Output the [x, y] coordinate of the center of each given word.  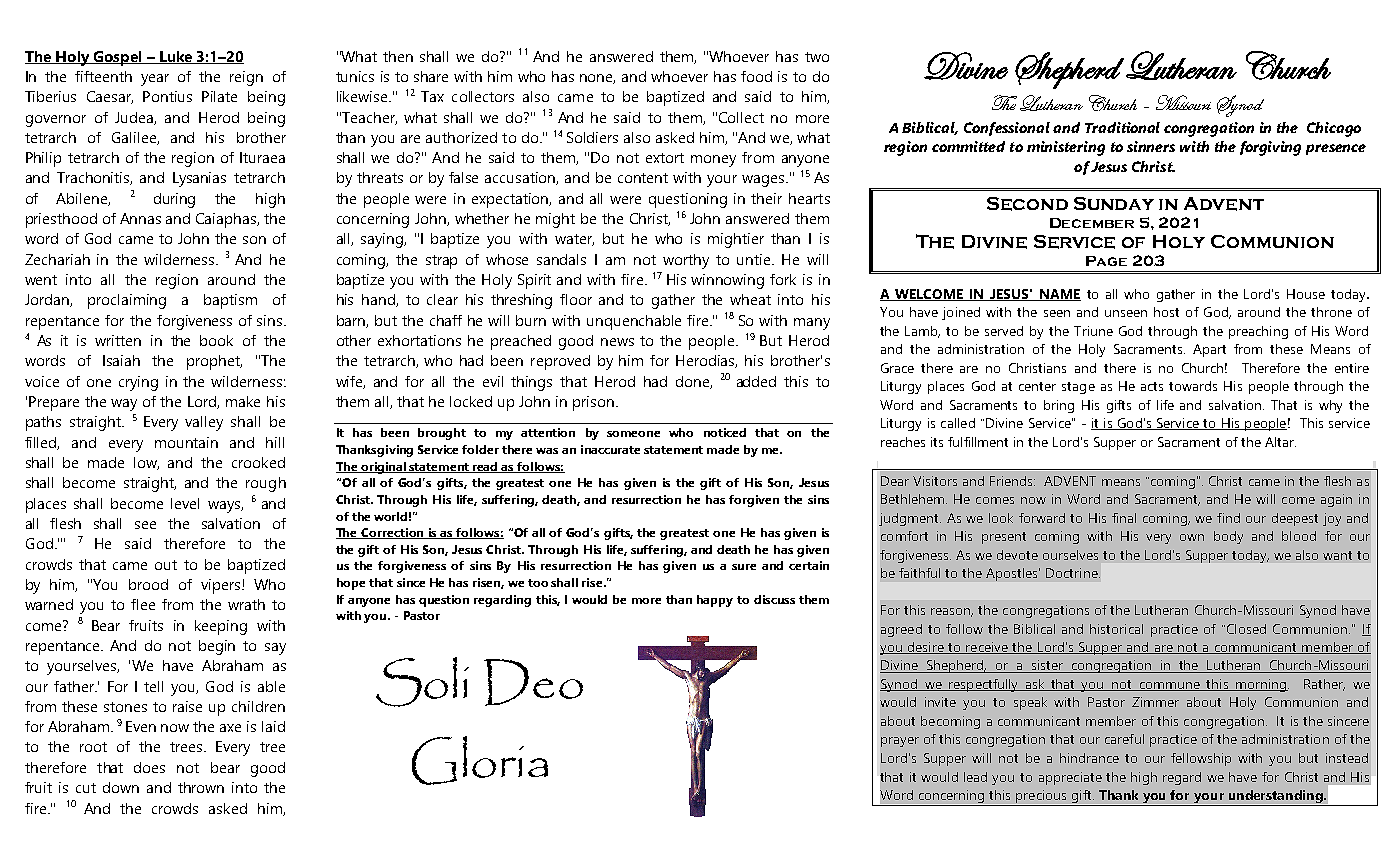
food [756, 76]
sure [744, 567]
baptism [230, 301]
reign [246, 78]
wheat [750, 299]
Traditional [1122, 127]
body [1228, 537]
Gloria [480, 760]
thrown [201, 787]
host [1166, 312]
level [185, 503]
